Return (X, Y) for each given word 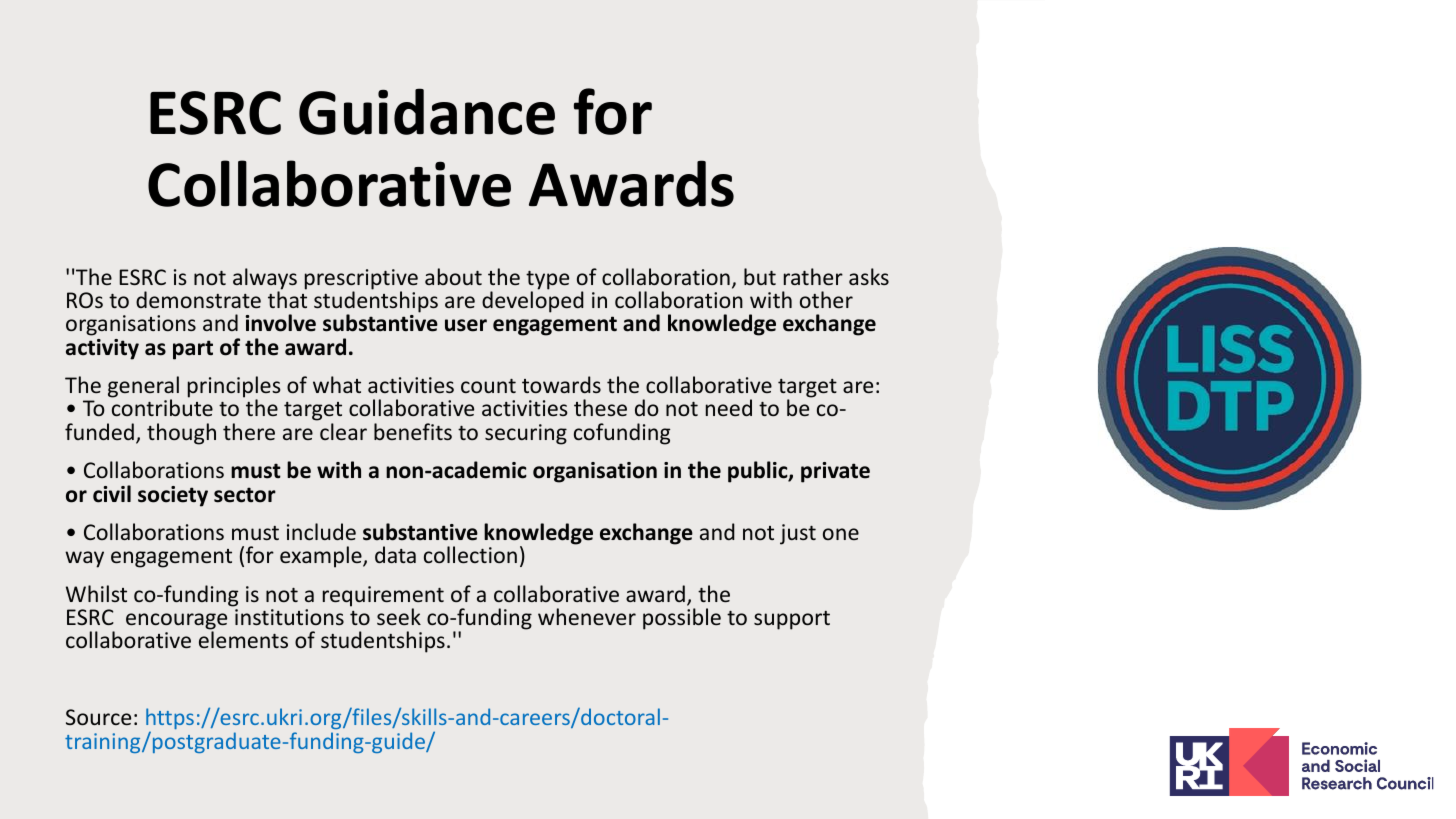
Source (98, 717)
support (792, 620)
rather (813, 276)
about (453, 276)
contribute (162, 407)
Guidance (427, 111)
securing (526, 434)
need (729, 407)
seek (399, 616)
